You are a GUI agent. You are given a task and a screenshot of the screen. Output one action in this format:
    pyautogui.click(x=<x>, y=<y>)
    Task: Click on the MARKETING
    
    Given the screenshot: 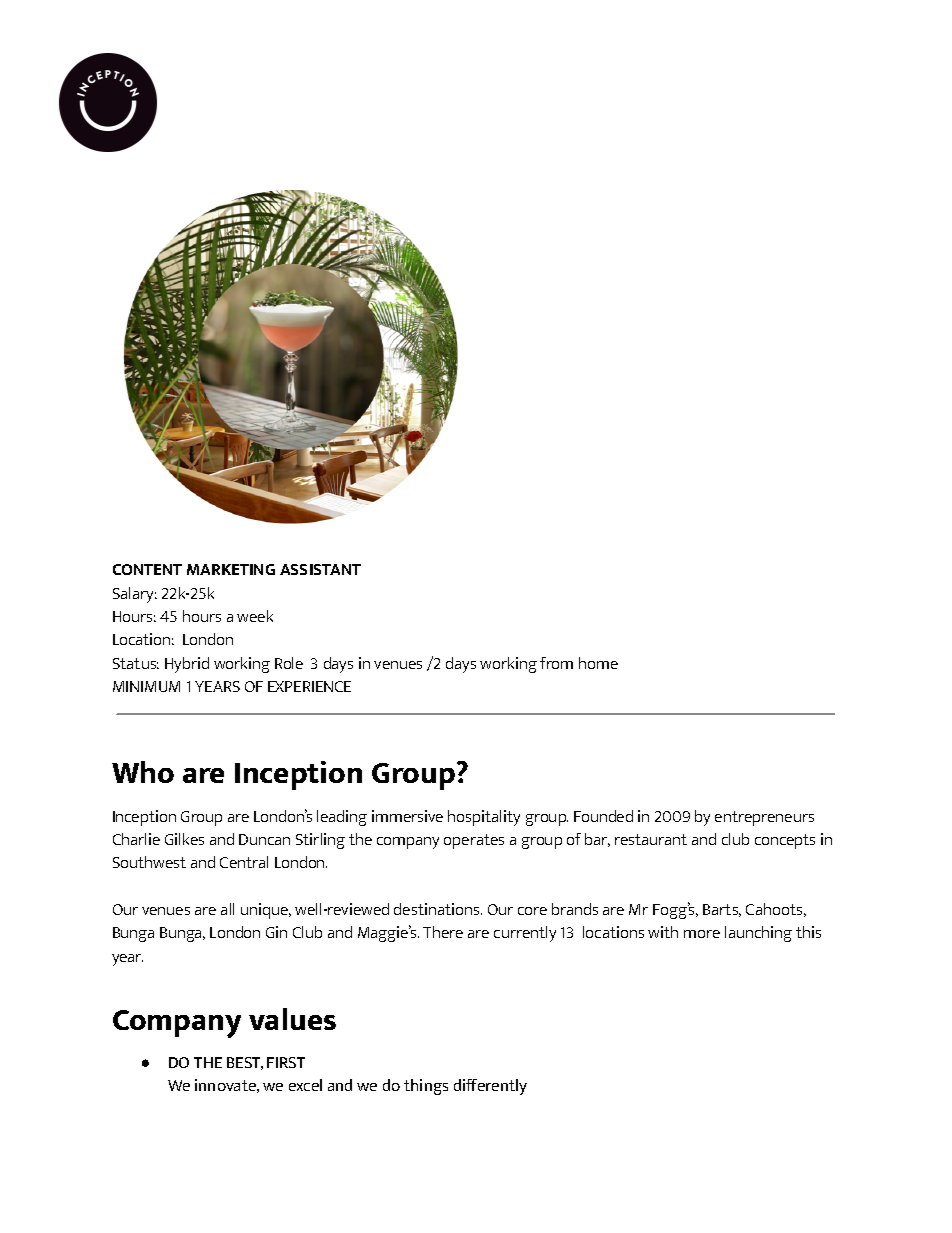 What is the action you would take?
    pyautogui.click(x=231, y=569)
